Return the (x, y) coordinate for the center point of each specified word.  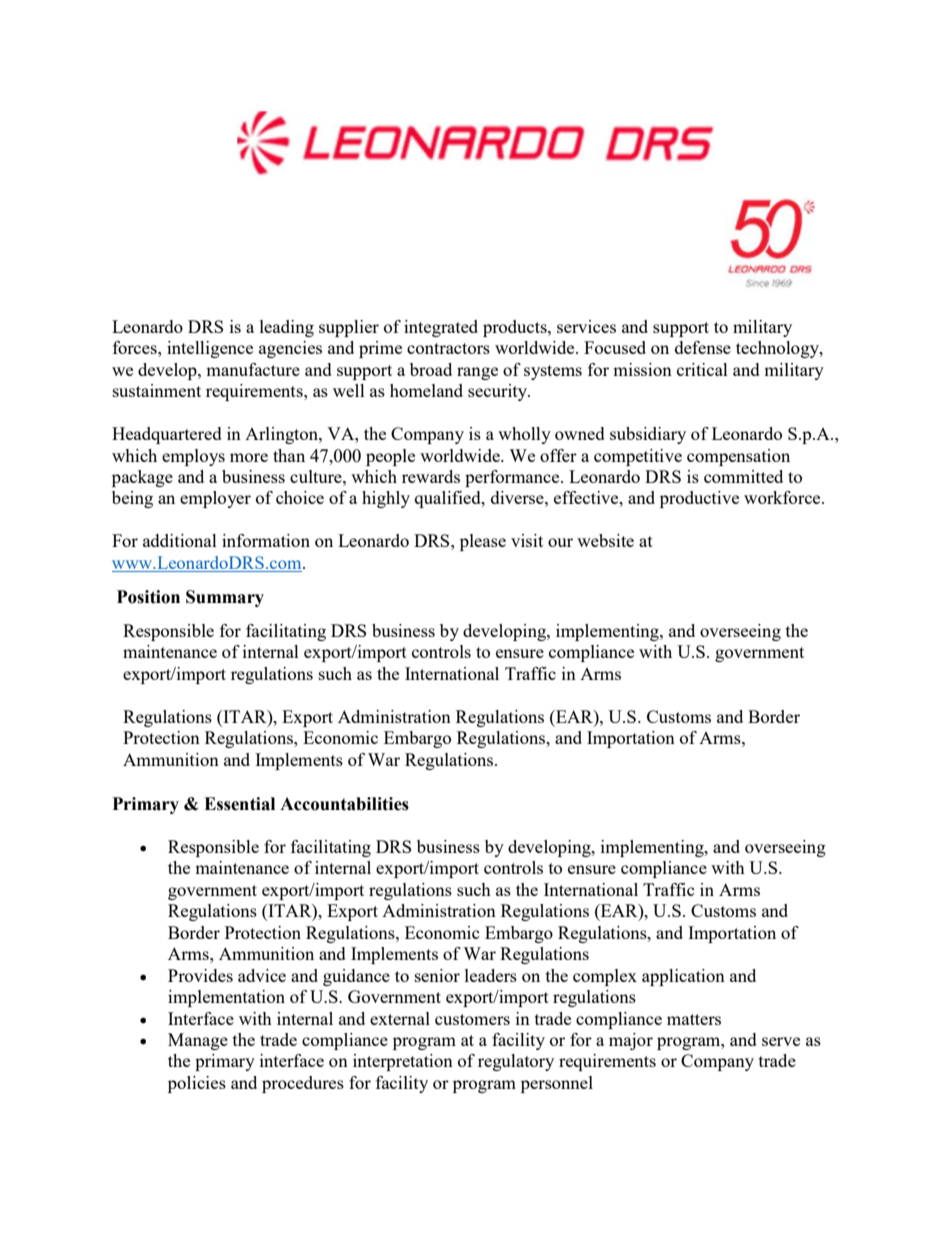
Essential (239, 804)
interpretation (403, 1062)
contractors (448, 348)
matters (694, 1019)
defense (703, 347)
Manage (198, 1041)
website (605, 540)
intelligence (210, 349)
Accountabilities (344, 804)
